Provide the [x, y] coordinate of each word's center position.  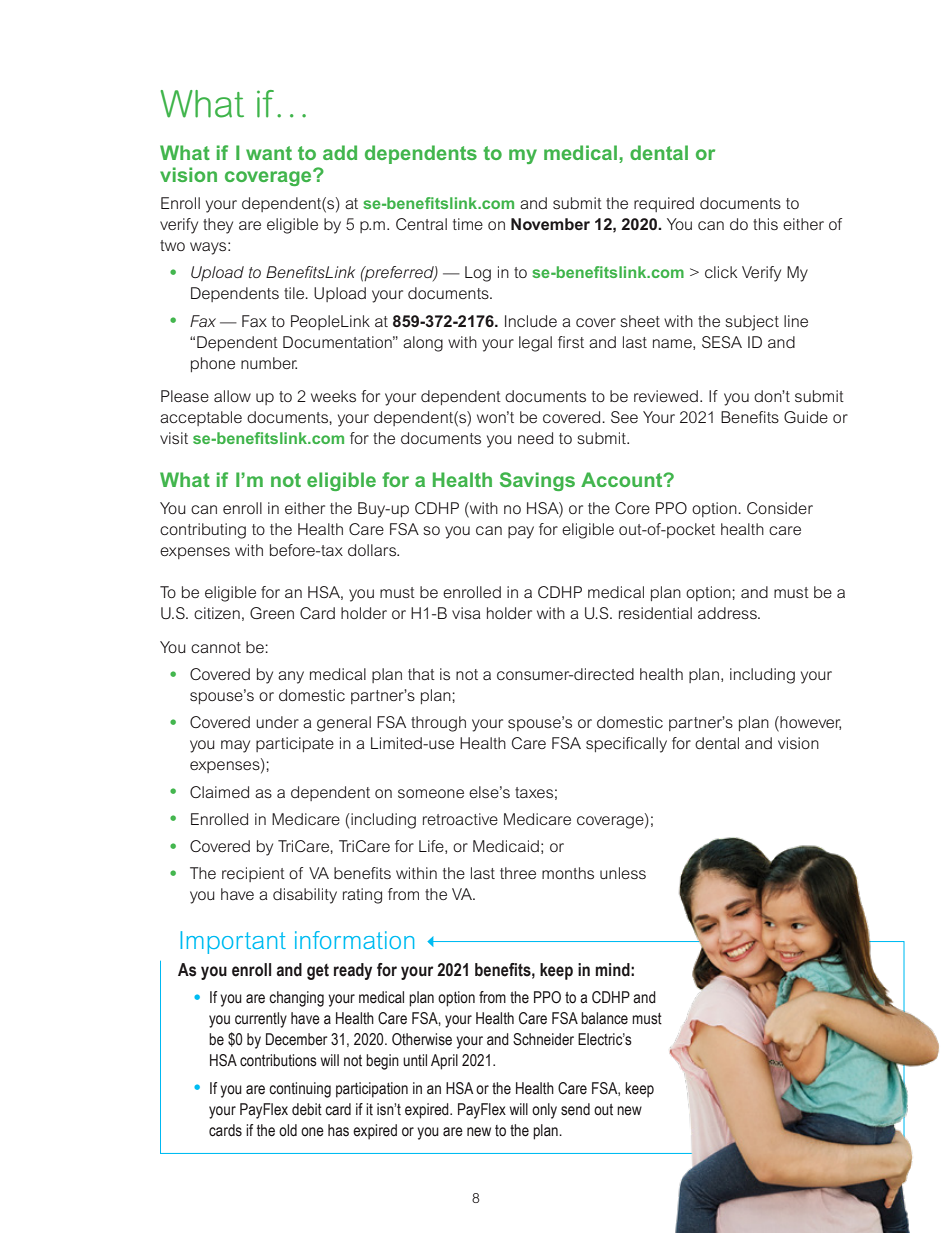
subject [752, 323]
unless [623, 873]
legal [535, 344]
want [269, 153]
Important [233, 942]
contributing [203, 531]
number [269, 363]
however [809, 723]
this [765, 224]
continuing [300, 1090]
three [518, 873]
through [438, 724]
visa [466, 613]
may [235, 746]
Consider [780, 508]
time [468, 224]
